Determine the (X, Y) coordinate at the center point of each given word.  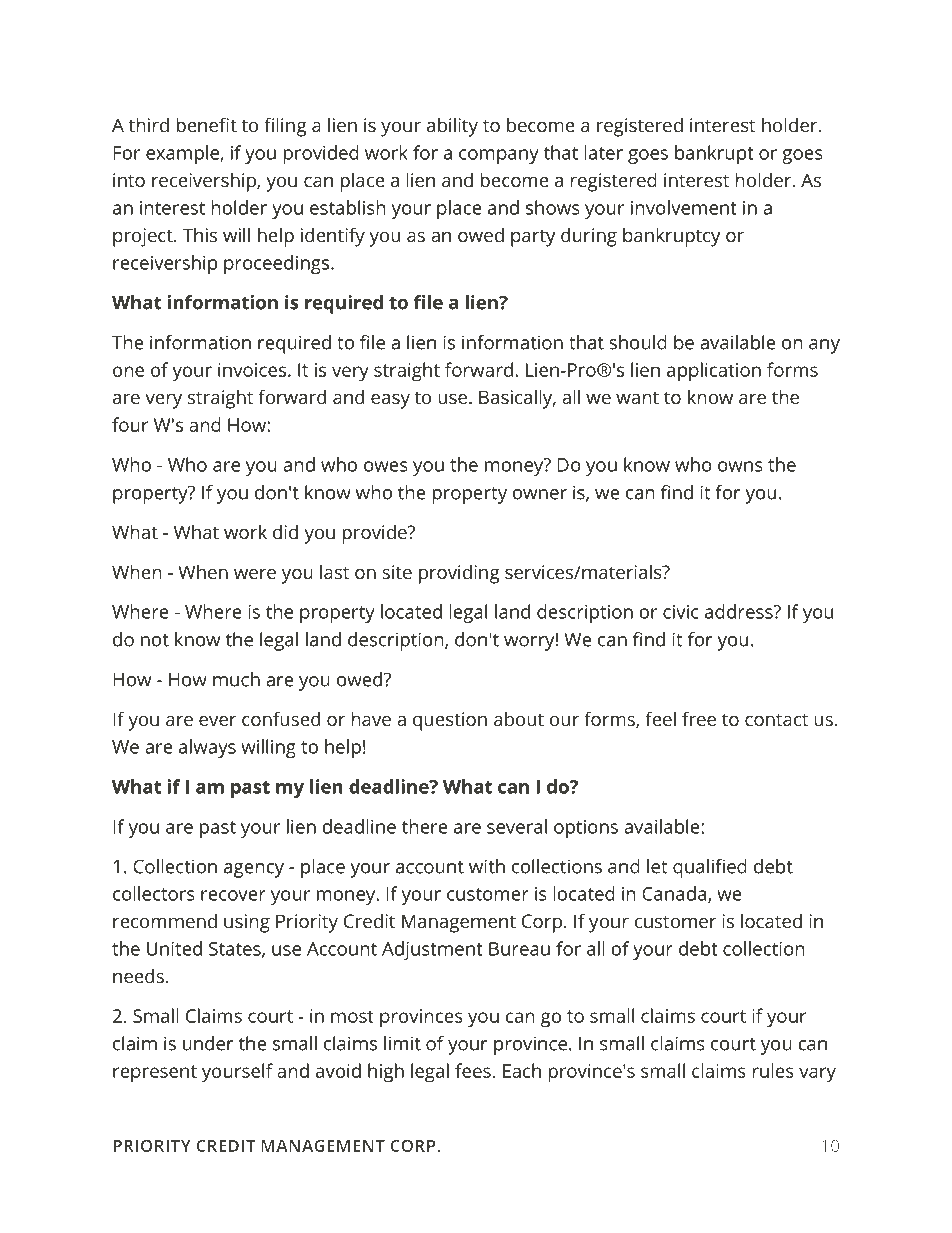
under (208, 1043)
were (255, 574)
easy (390, 401)
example (183, 154)
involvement (684, 207)
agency (254, 870)
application (714, 372)
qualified (710, 868)
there (425, 826)
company (499, 156)
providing (459, 574)
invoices (252, 370)
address (740, 611)
